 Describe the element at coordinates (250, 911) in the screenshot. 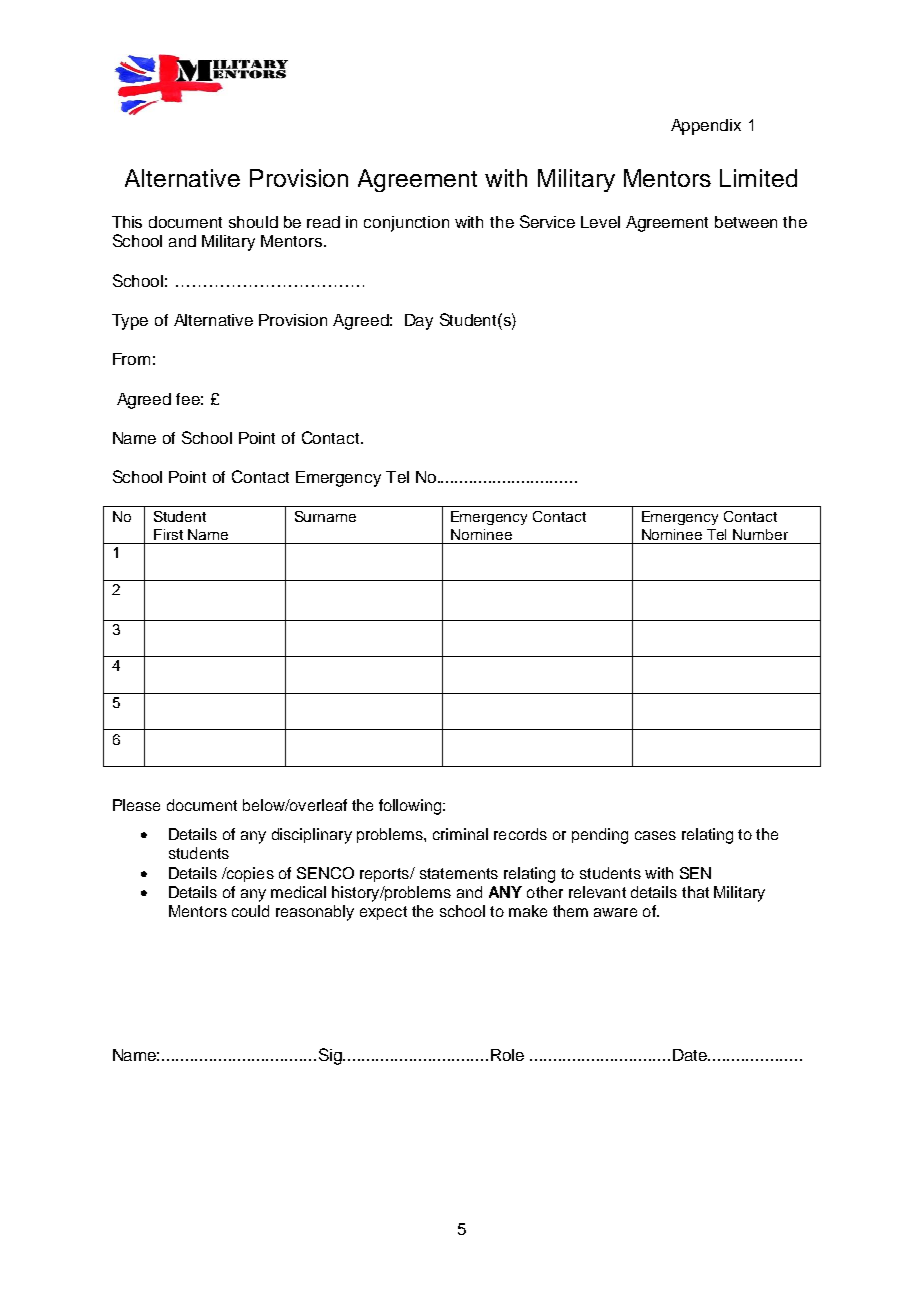

I see `could` at that location.
